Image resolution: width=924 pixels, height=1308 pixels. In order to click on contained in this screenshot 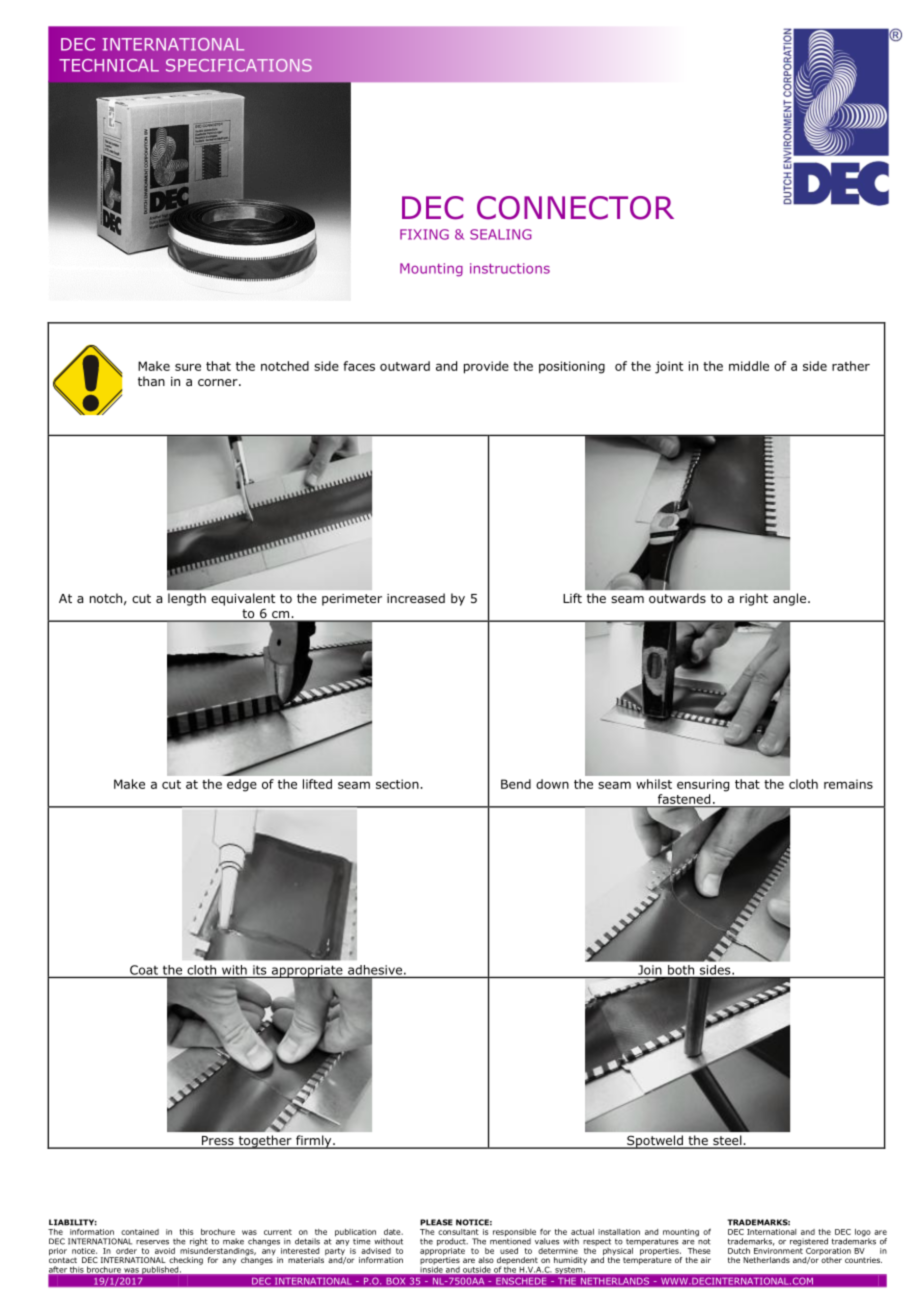, I will do `click(140, 1232)`.
